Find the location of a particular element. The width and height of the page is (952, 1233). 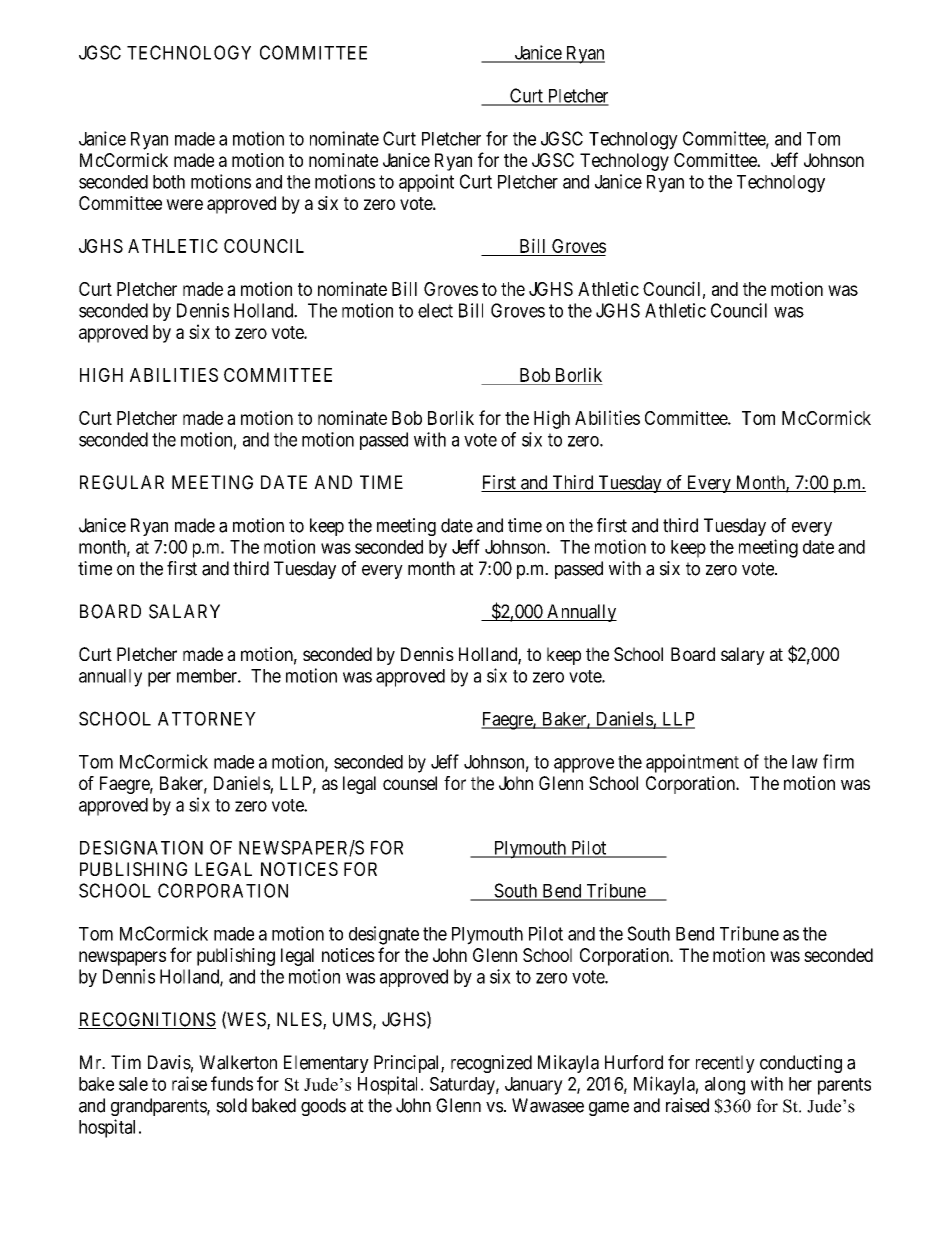

recognized is located at coordinates (491, 1064).
